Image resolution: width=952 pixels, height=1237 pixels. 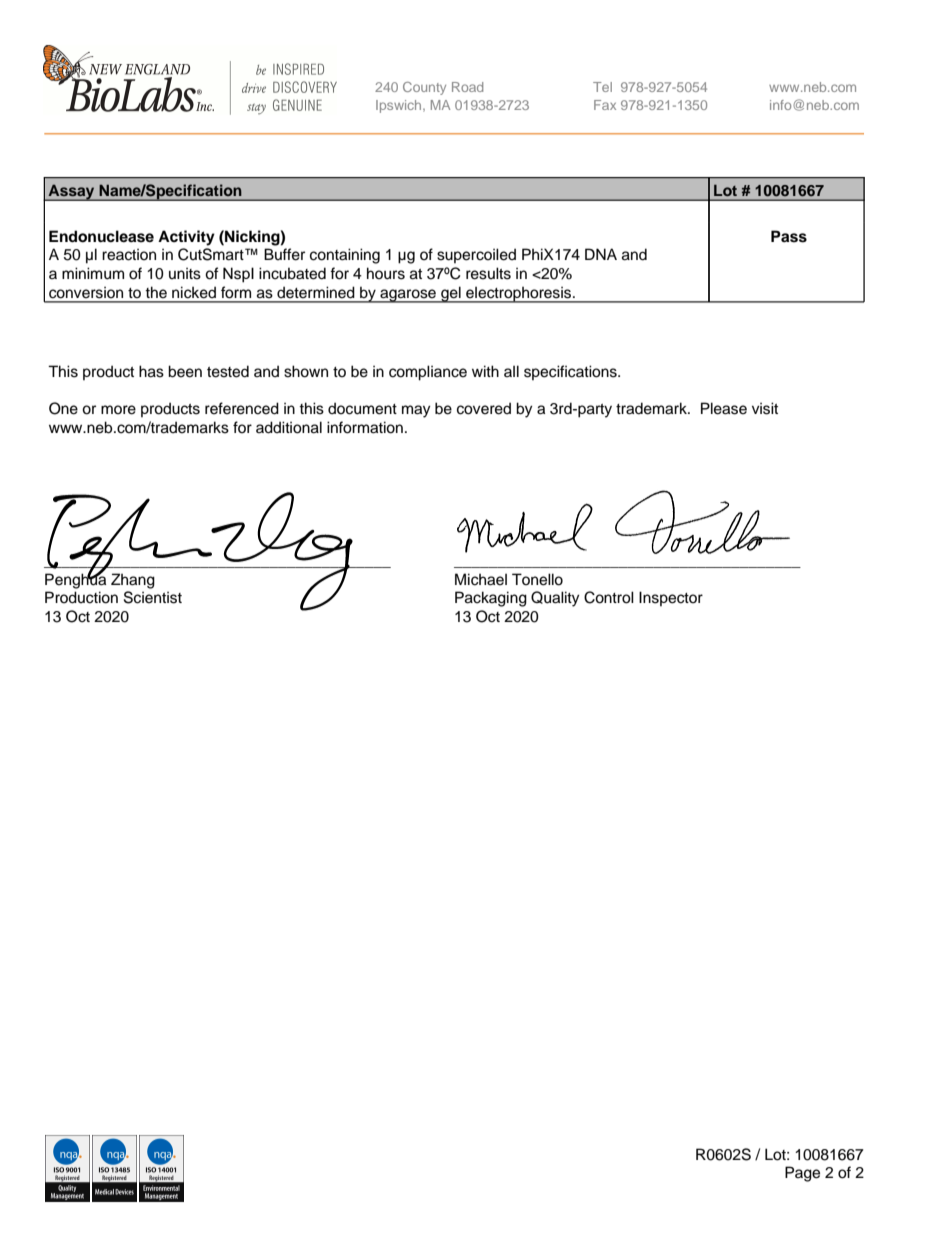 What do you see at coordinates (555, 599) in the page?
I see `Quality` at bounding box center [555, 599].
